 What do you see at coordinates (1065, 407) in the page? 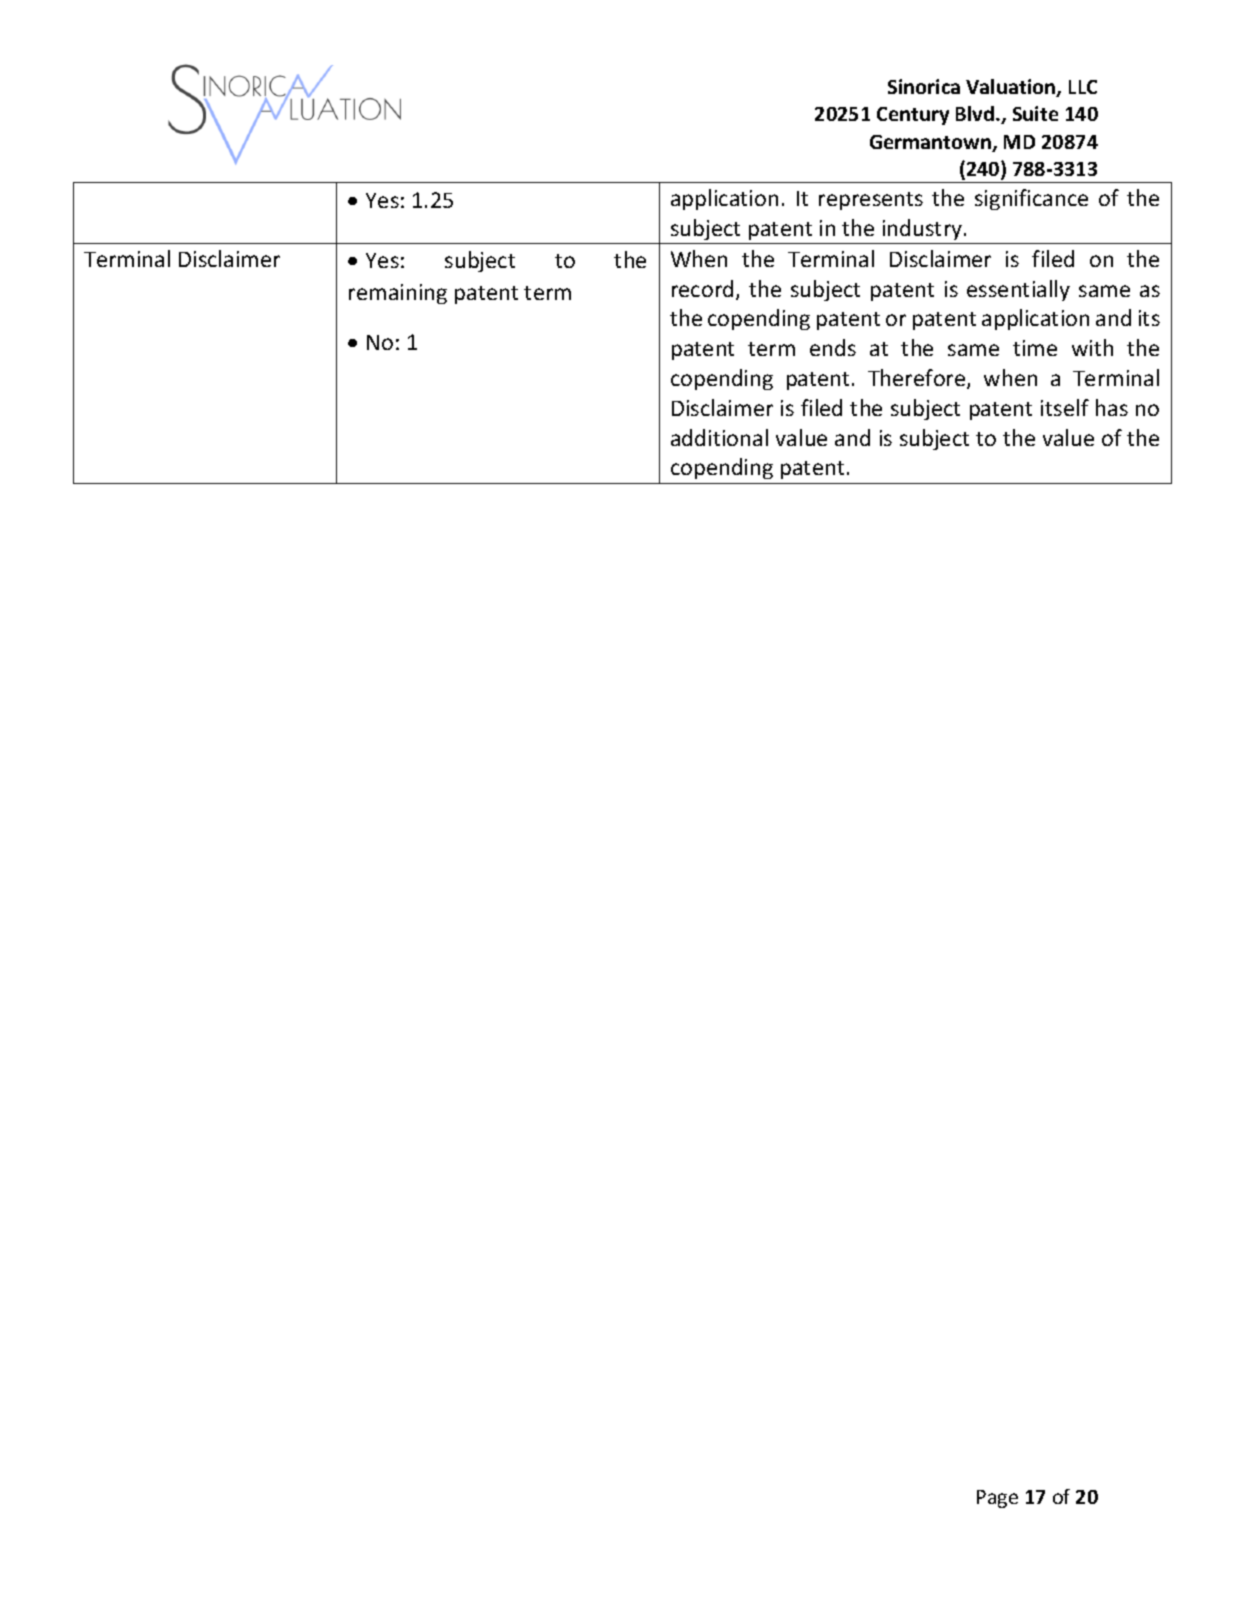
I see `itself` at bounding box center [1065, 407].
